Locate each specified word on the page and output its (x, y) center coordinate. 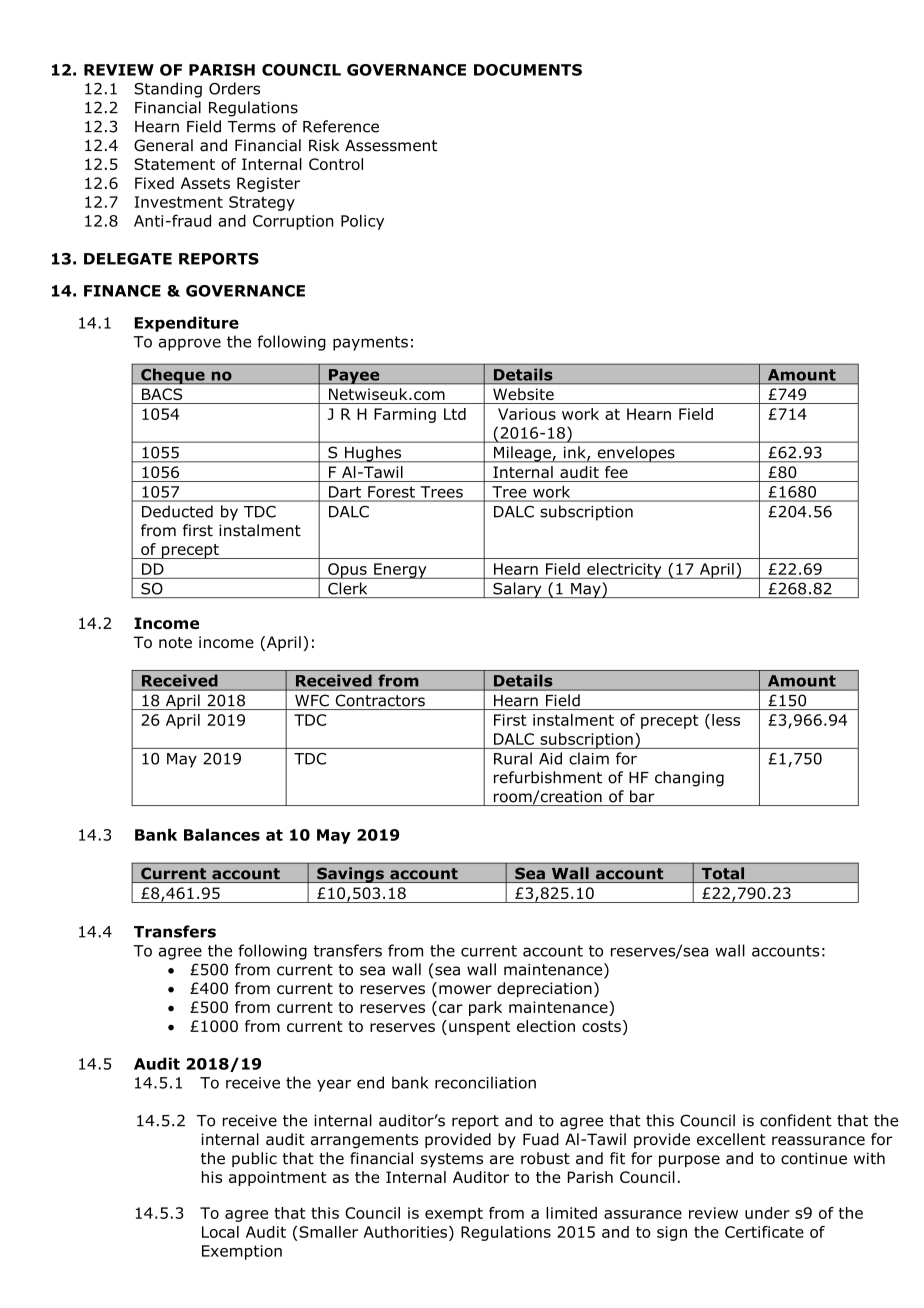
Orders (234, 88)
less (726, 720)
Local (220, 1232)
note (175, 642)
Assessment (391, 146)
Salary (517, 590)
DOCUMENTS (528, 70)
